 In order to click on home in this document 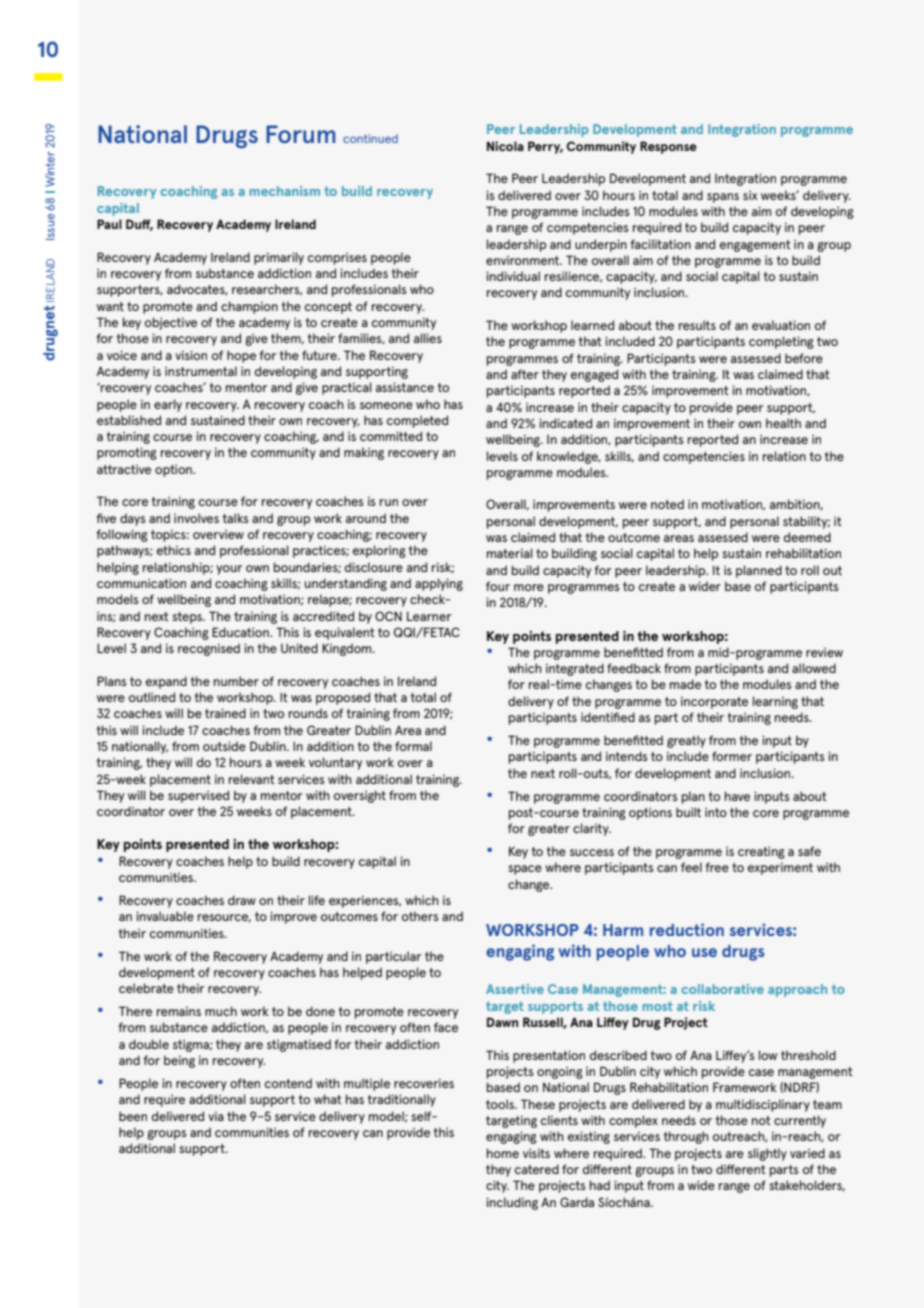, I will do `click(503, 1153)`.
